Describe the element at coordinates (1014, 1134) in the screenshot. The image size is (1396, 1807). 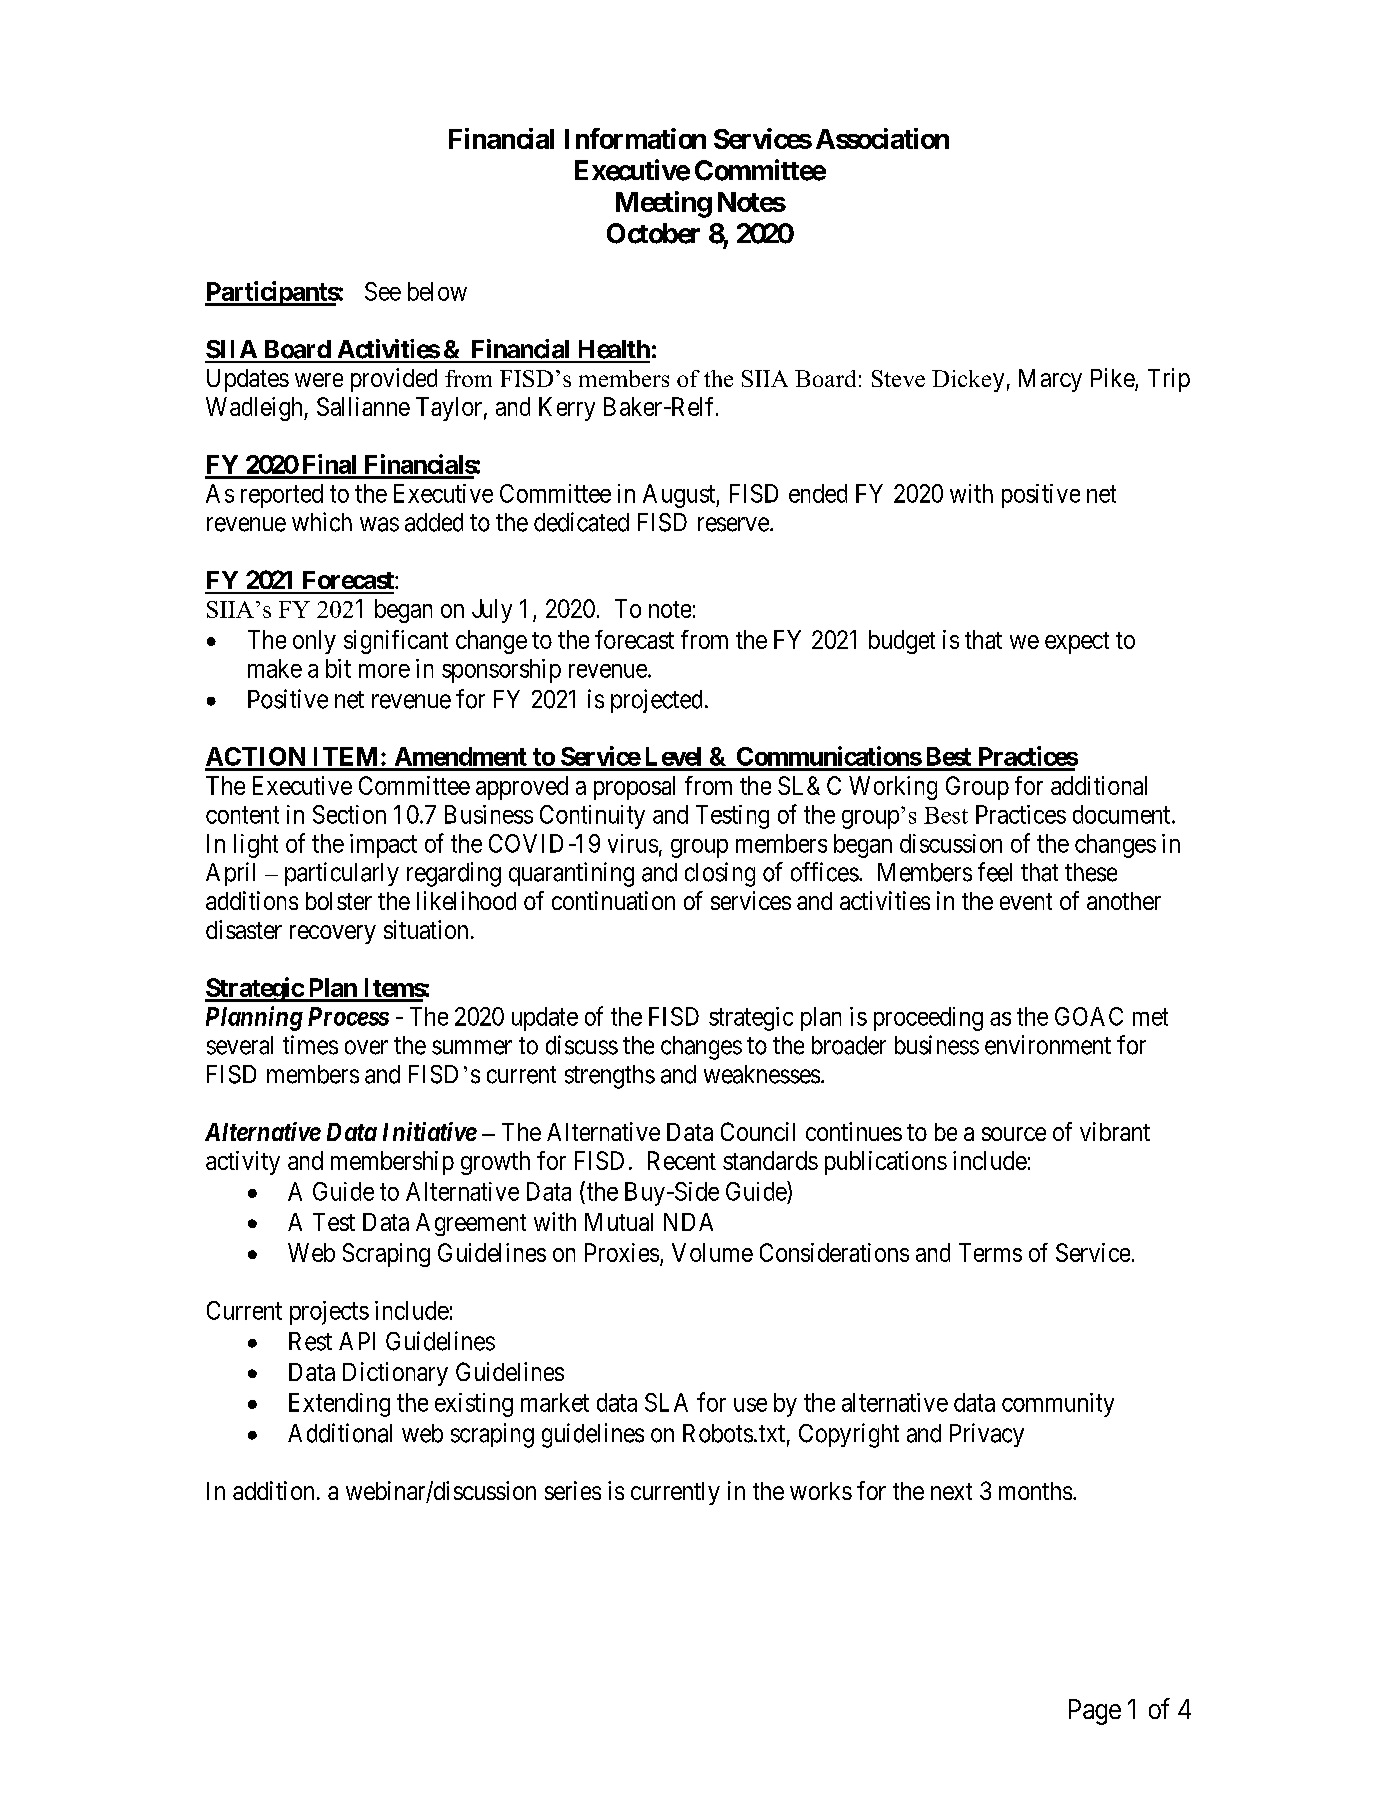
I see `source` at that location.
